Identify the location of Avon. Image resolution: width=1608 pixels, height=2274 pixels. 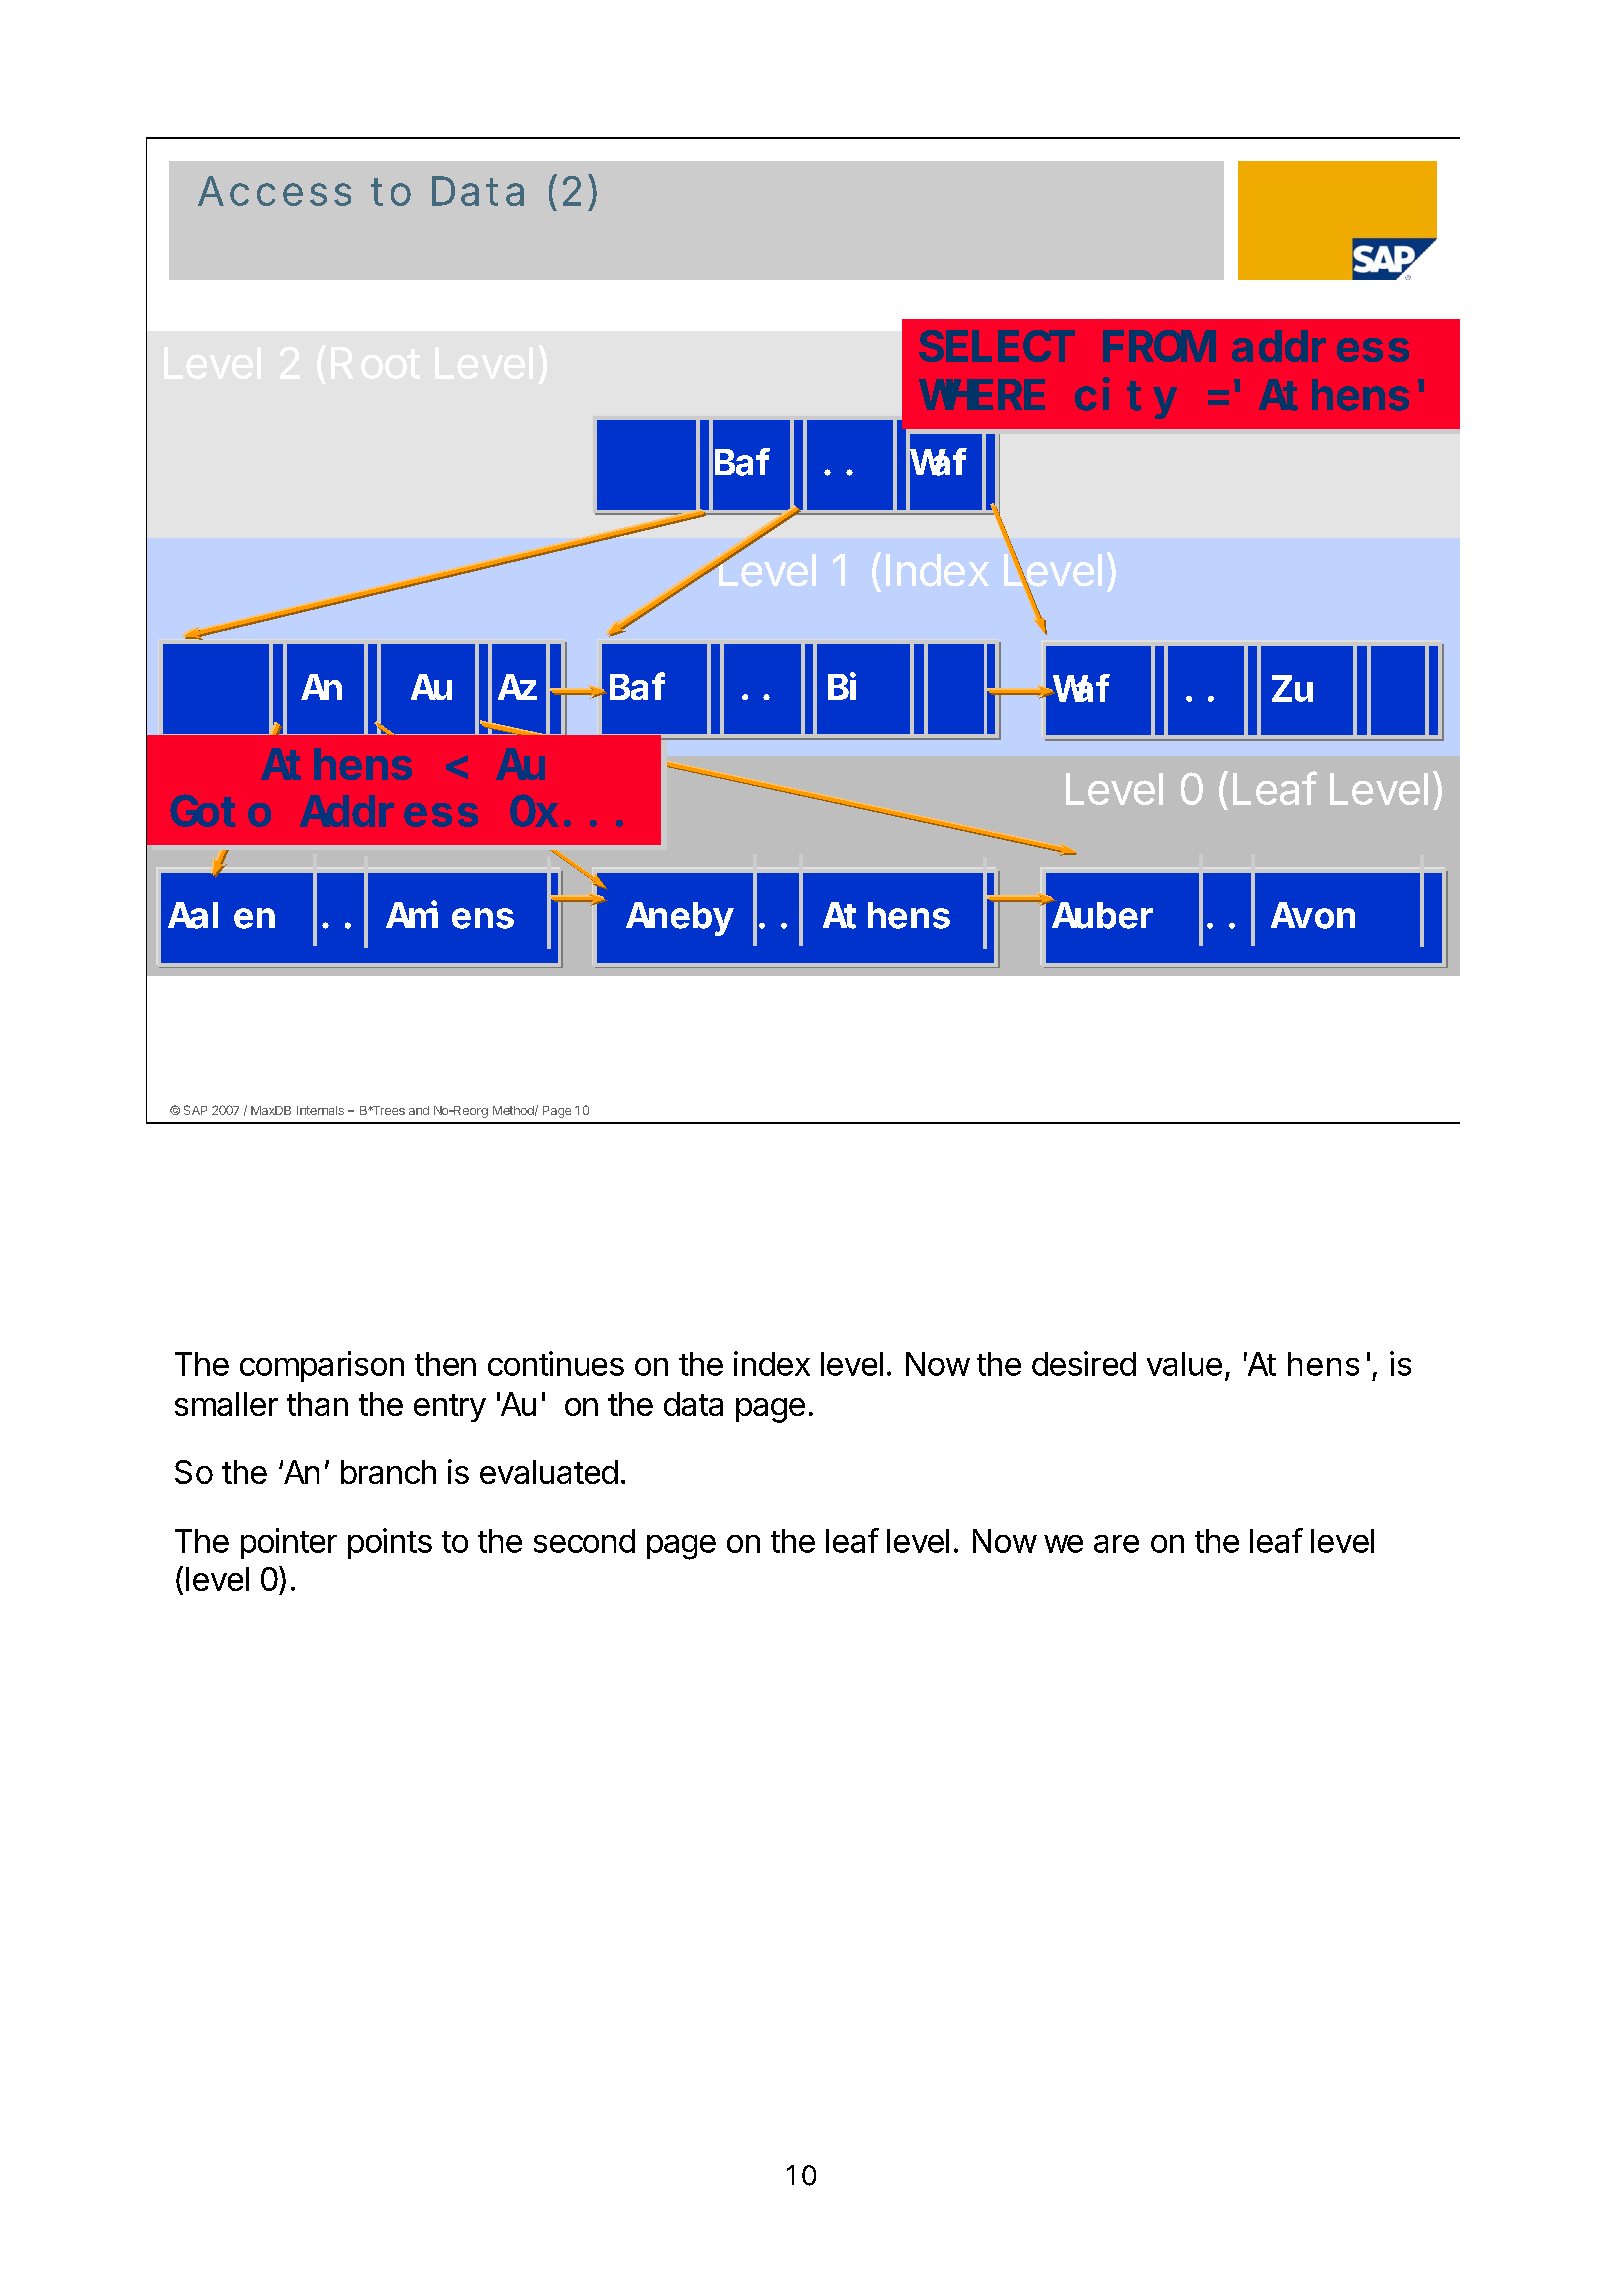
(1313, 917).
